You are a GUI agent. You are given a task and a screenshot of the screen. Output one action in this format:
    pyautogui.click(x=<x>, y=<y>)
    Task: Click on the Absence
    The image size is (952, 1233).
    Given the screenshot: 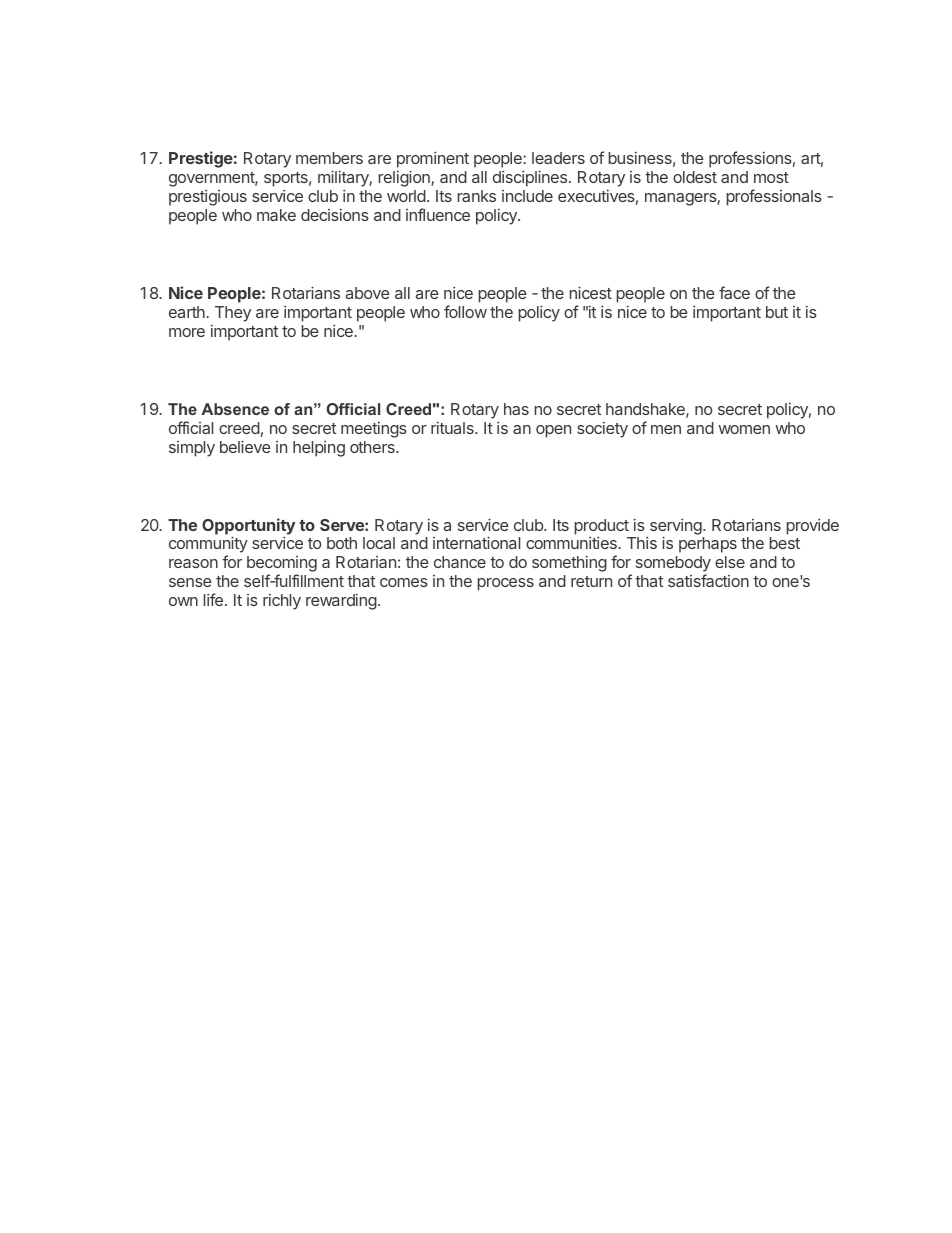 What is the action you would take?
    pyautogui.click(x=235, y=409)
